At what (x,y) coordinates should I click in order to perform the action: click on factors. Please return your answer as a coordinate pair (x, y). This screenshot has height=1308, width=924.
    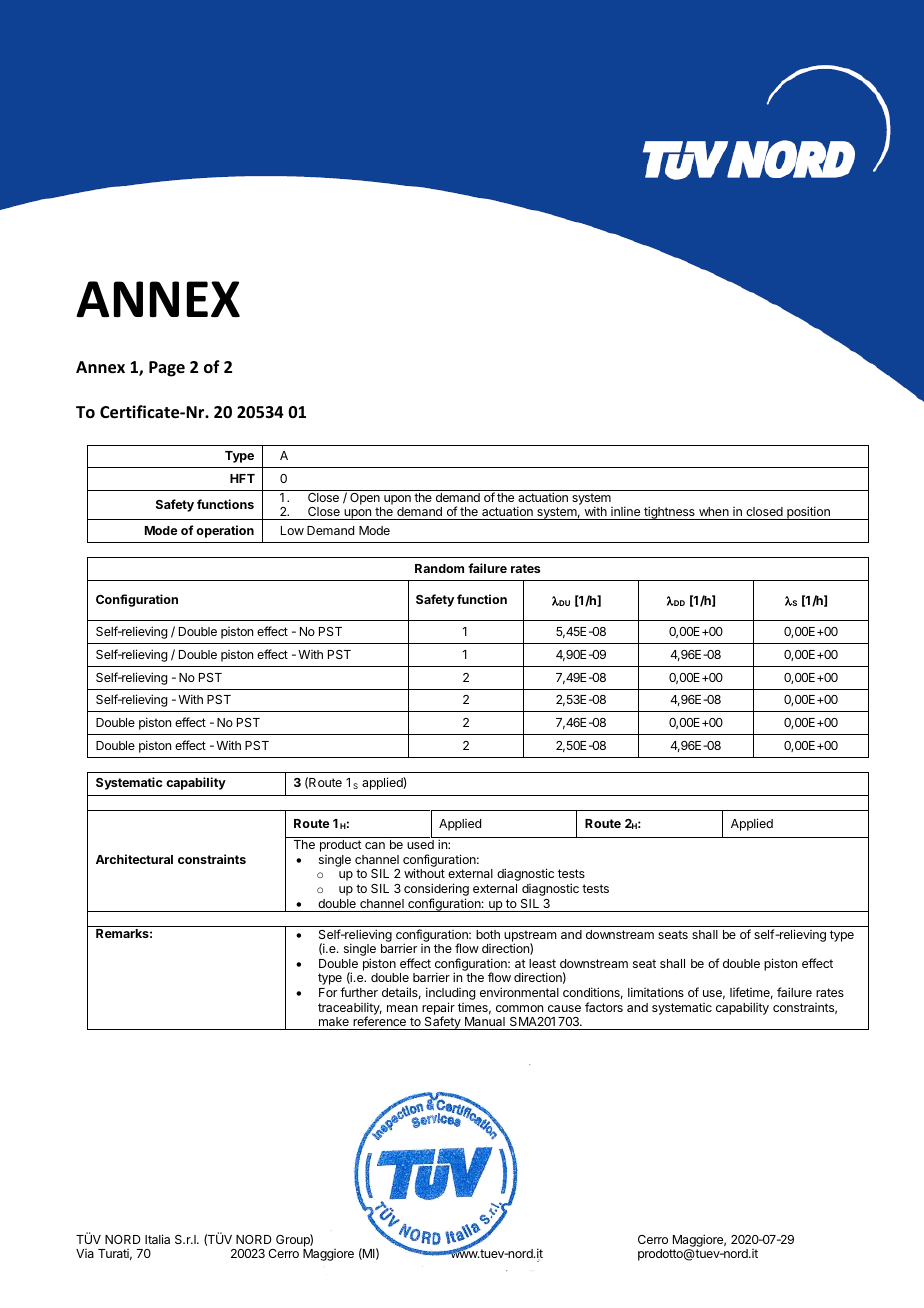
    Looking at the image, I should click on (604, 1007).
